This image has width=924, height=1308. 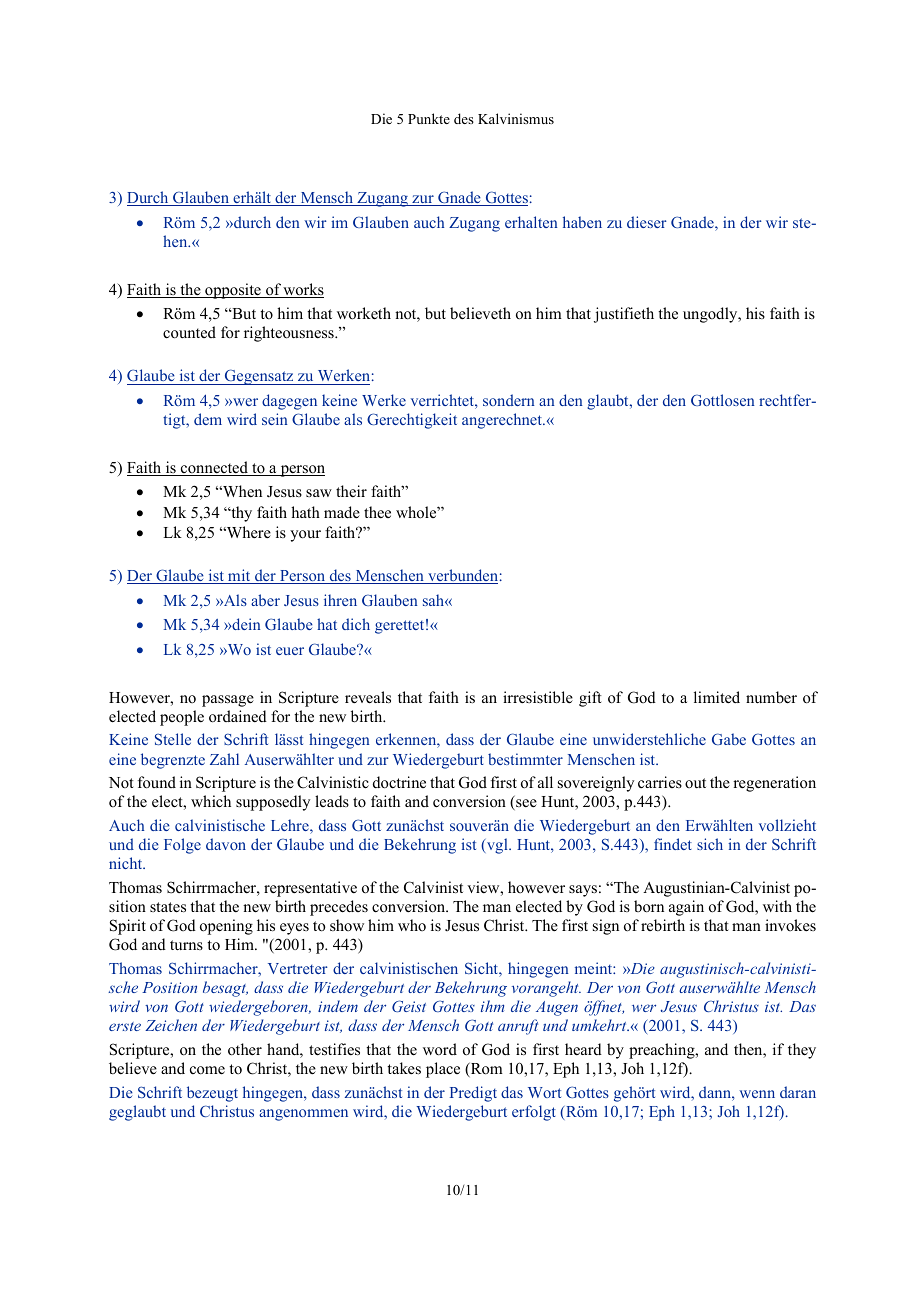 I want to click on dich, so click(x=356, y=624).
